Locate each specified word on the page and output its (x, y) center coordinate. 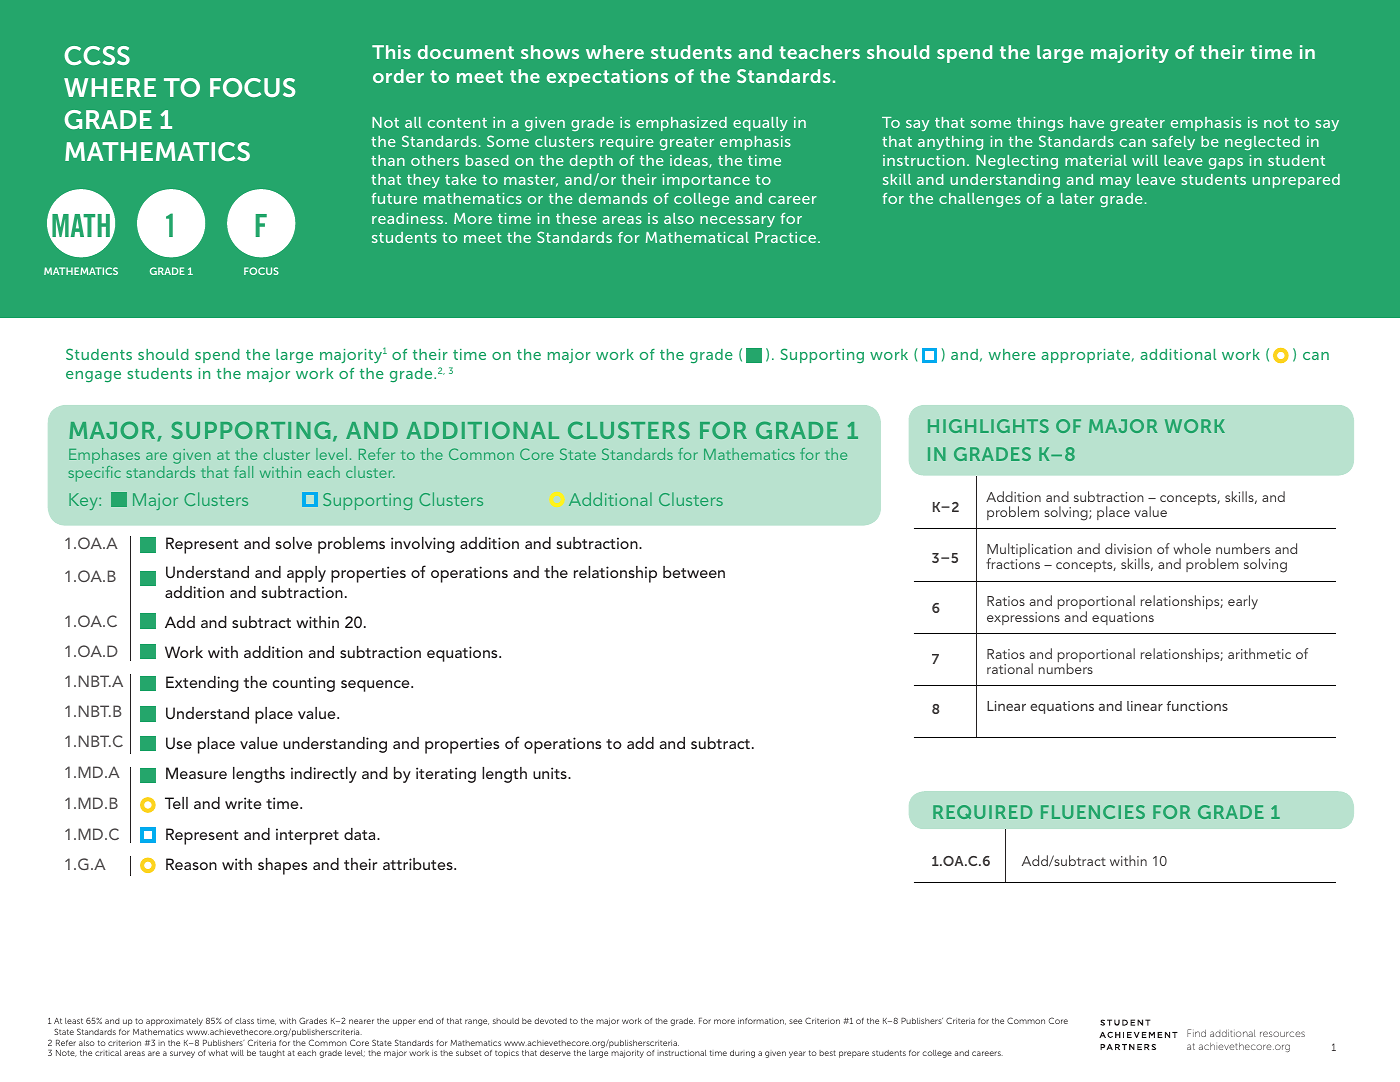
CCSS (97, 55)
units (551, 773)
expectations (607, 78)
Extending (202, 684)
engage (93, 376)
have (1087, 122)
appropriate (1085, 356)
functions (1197, 706)
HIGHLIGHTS (988, 426)
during (742, 1054)
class (244, 1021)
